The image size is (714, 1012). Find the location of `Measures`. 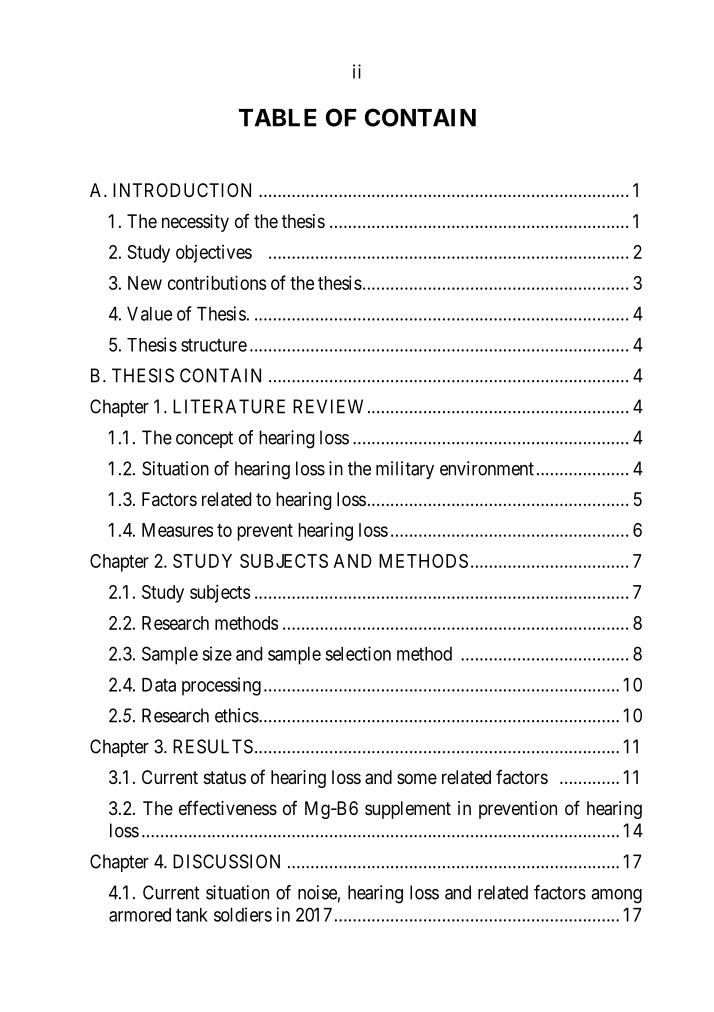

Measures is located at coordinates (177, 530).
